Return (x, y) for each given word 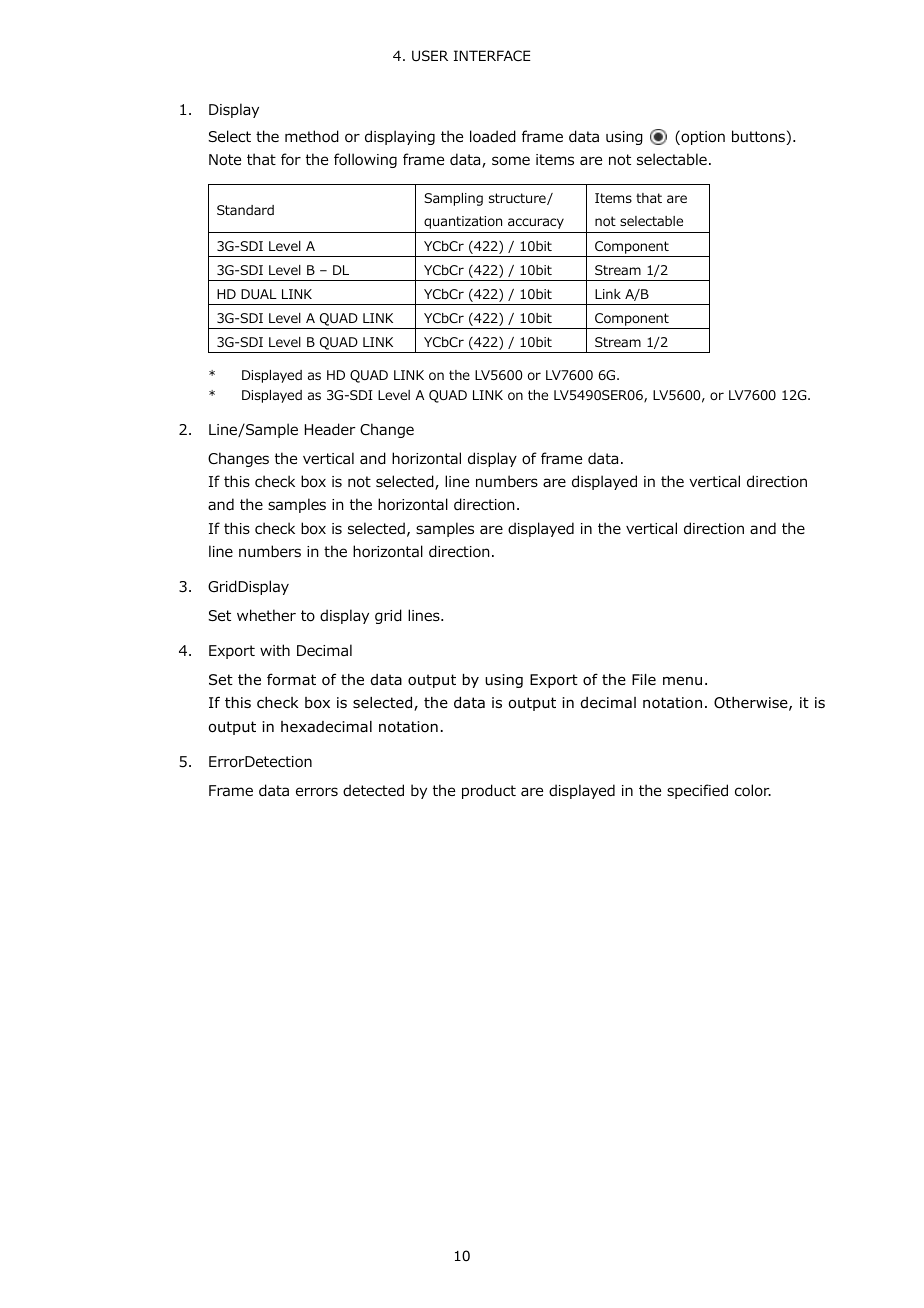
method (312, 136)
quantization (463, 222)
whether (266, 615)
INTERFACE (492, 55)
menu (682, 680)
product (489, 791)
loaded (493, 136)
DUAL (259, 294)
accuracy (536, 223)
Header (330, 429)
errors (317, 792)
